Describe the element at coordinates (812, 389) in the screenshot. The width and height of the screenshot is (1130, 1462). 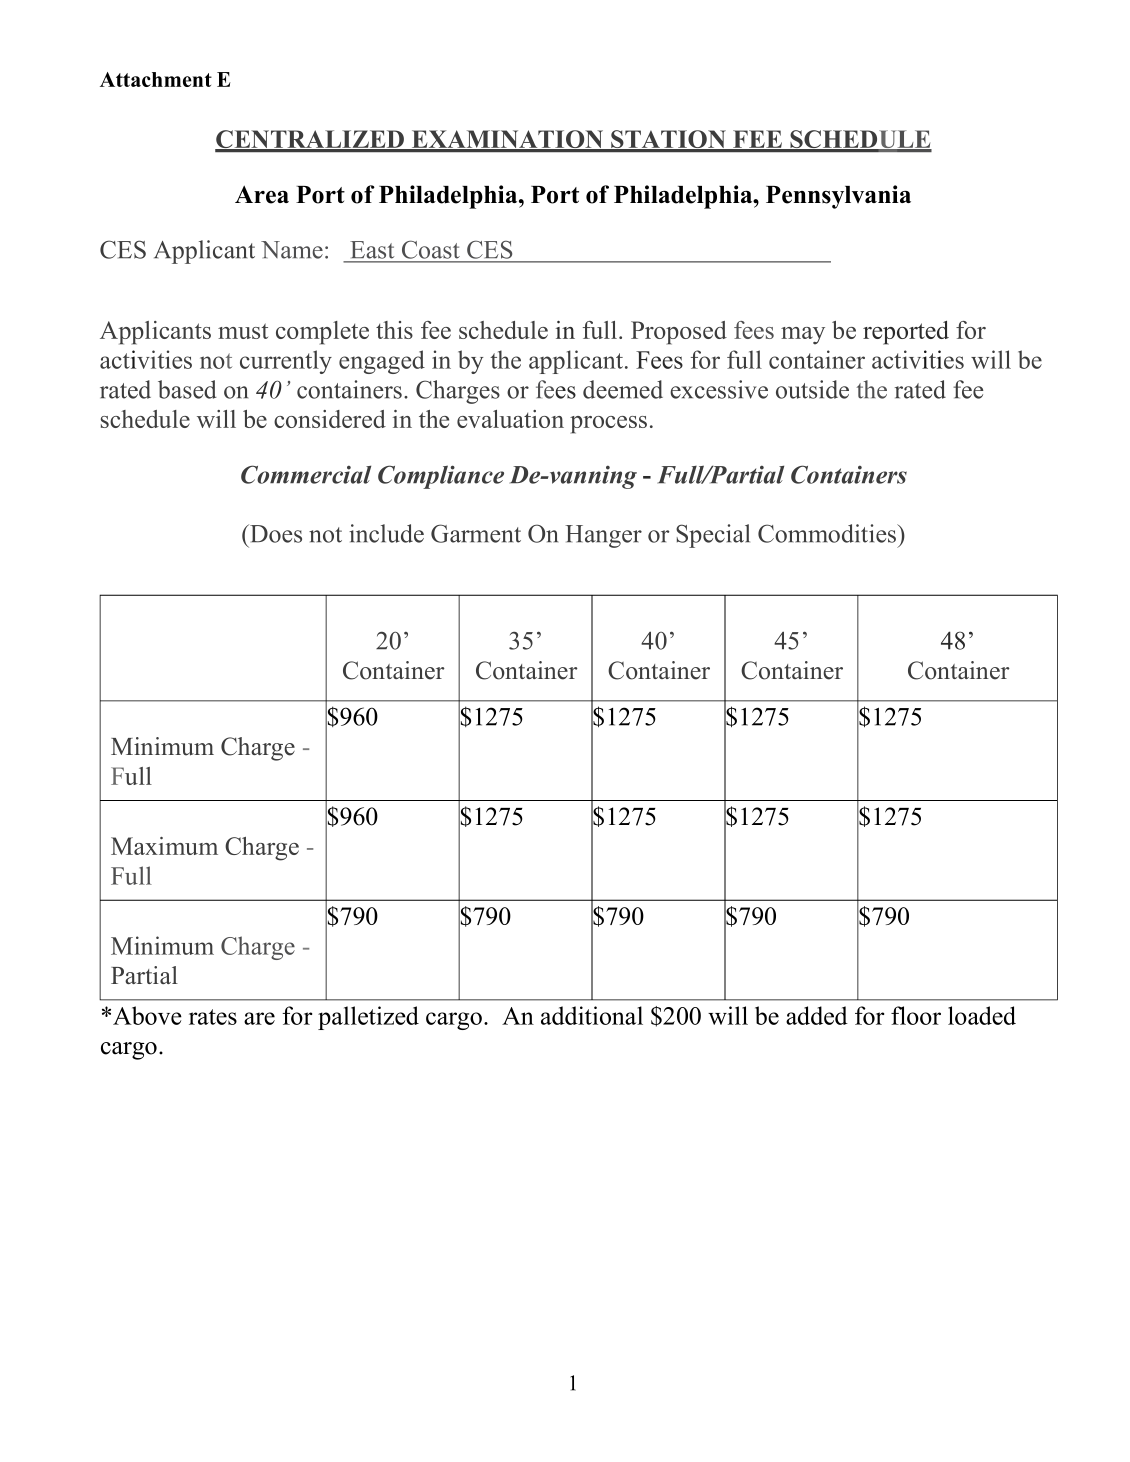
I see `outside` at that location.
